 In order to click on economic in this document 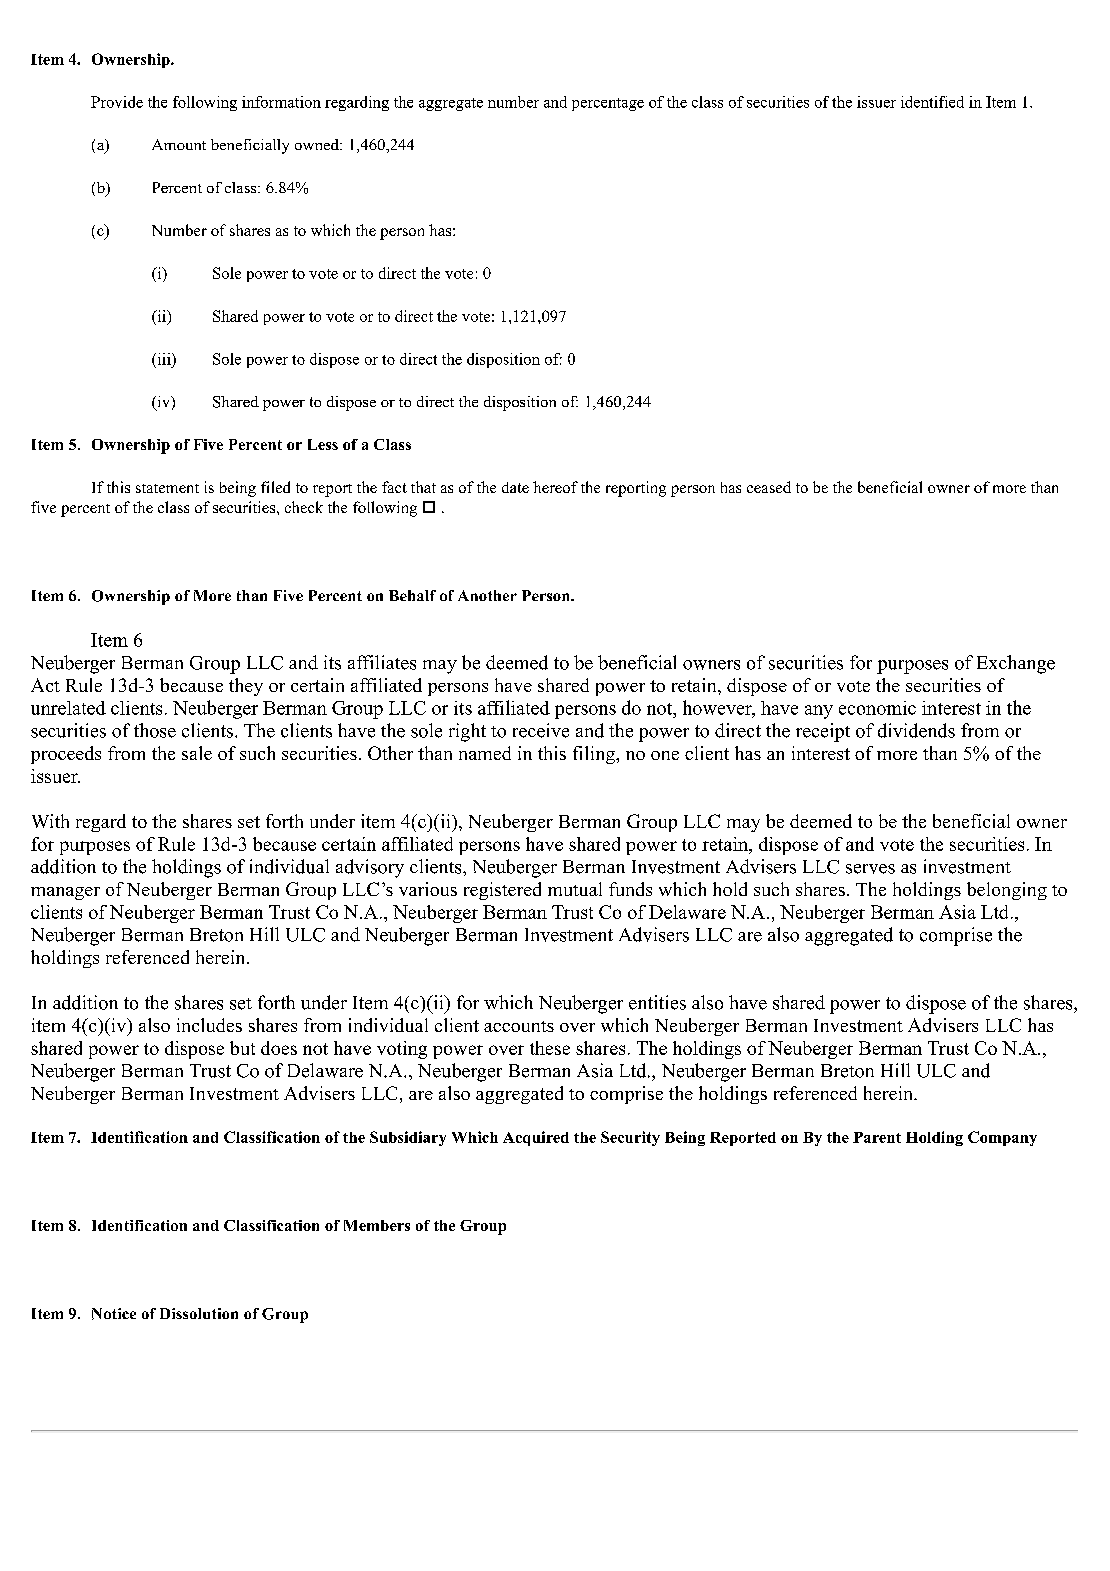, I will do `click(877, 708)`.
